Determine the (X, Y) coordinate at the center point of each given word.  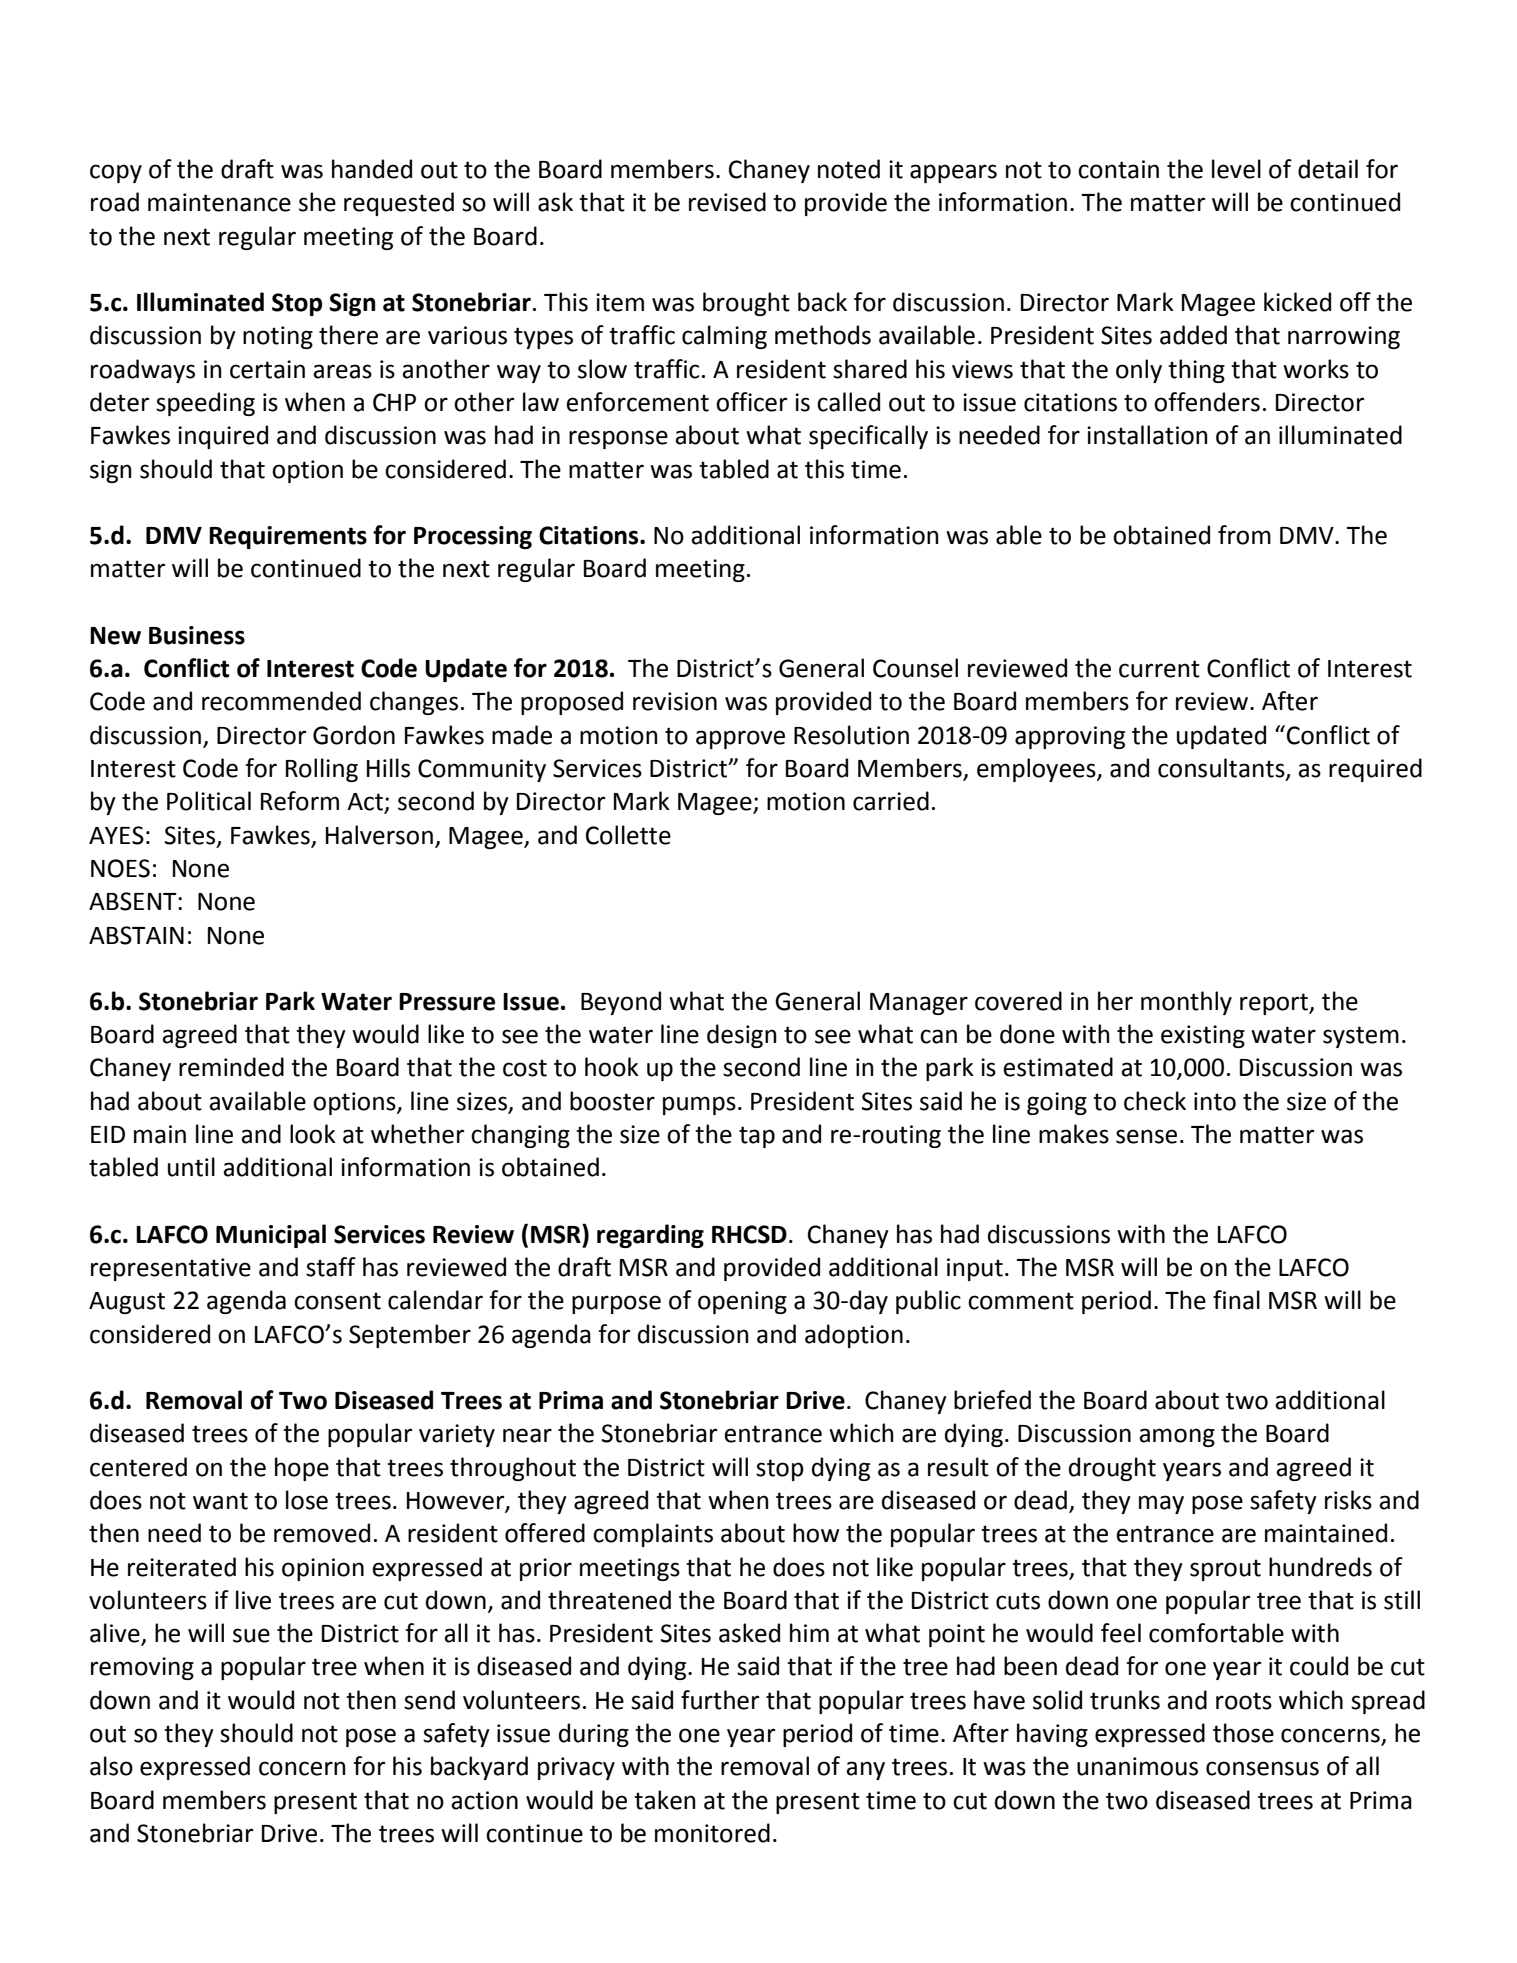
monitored (712, 1833)
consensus (1262, 1768)
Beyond (621, 1003)
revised (727, 202)
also (111, 1766)
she (317, 202)
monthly (1186, 1003)
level (1236, 169)
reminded (231, 1067)
